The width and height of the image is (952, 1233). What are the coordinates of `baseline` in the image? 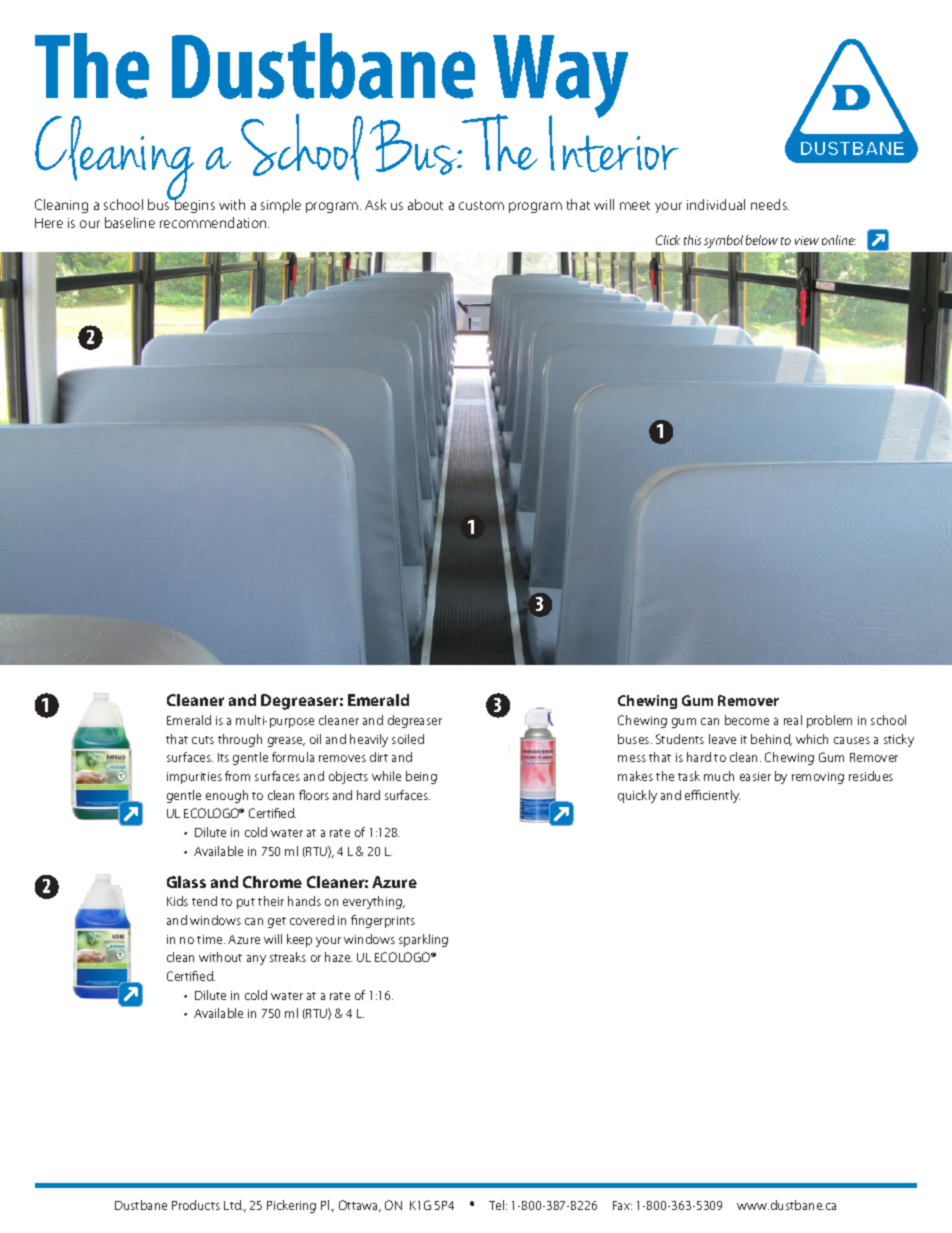 It's located at (130, 222).
